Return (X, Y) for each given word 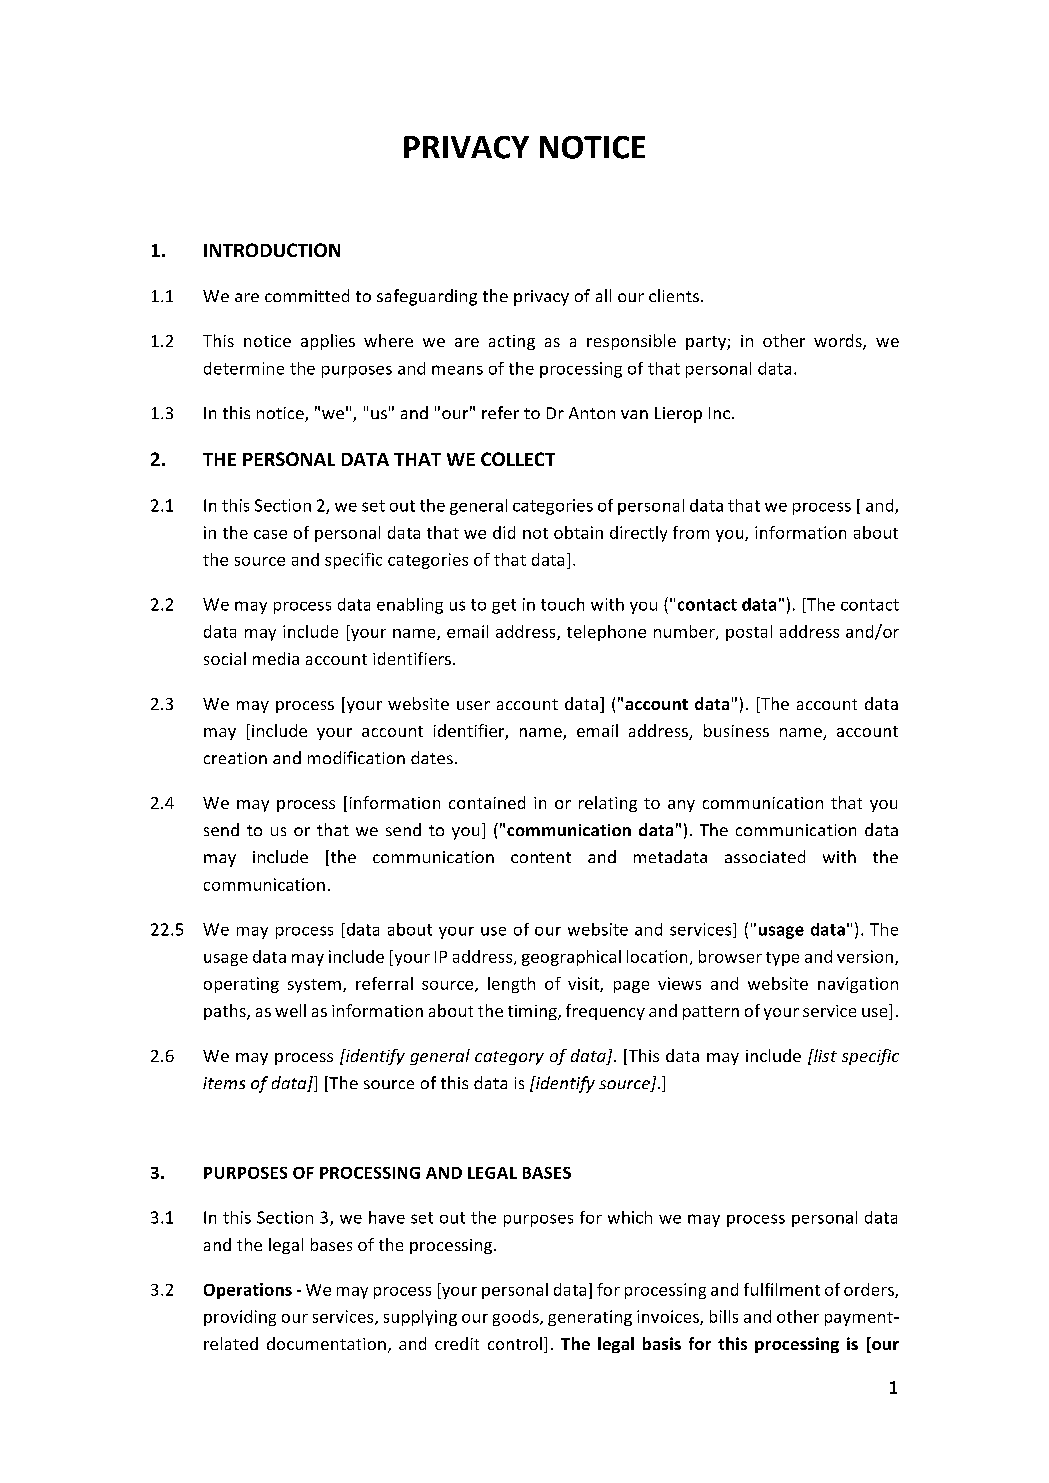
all (603, 295)
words (839, 342)
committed (307, 295)
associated (765, 856)
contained (487, 802)
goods (517, 1318)
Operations (248, 1291)
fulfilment (782, 1289)
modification (356, 757)
